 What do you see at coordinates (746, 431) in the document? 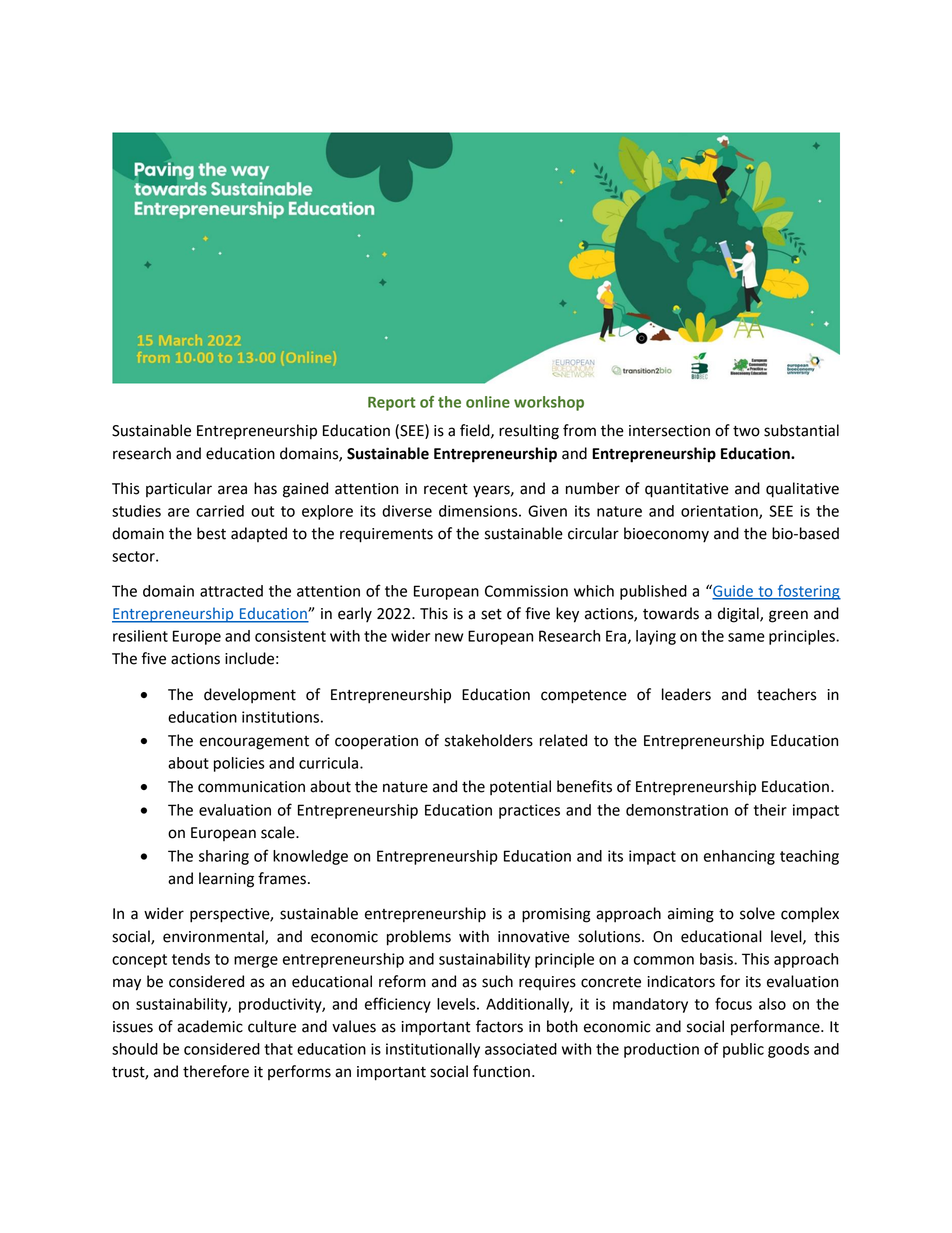
I see `two` at bounding box center [746, 431].
